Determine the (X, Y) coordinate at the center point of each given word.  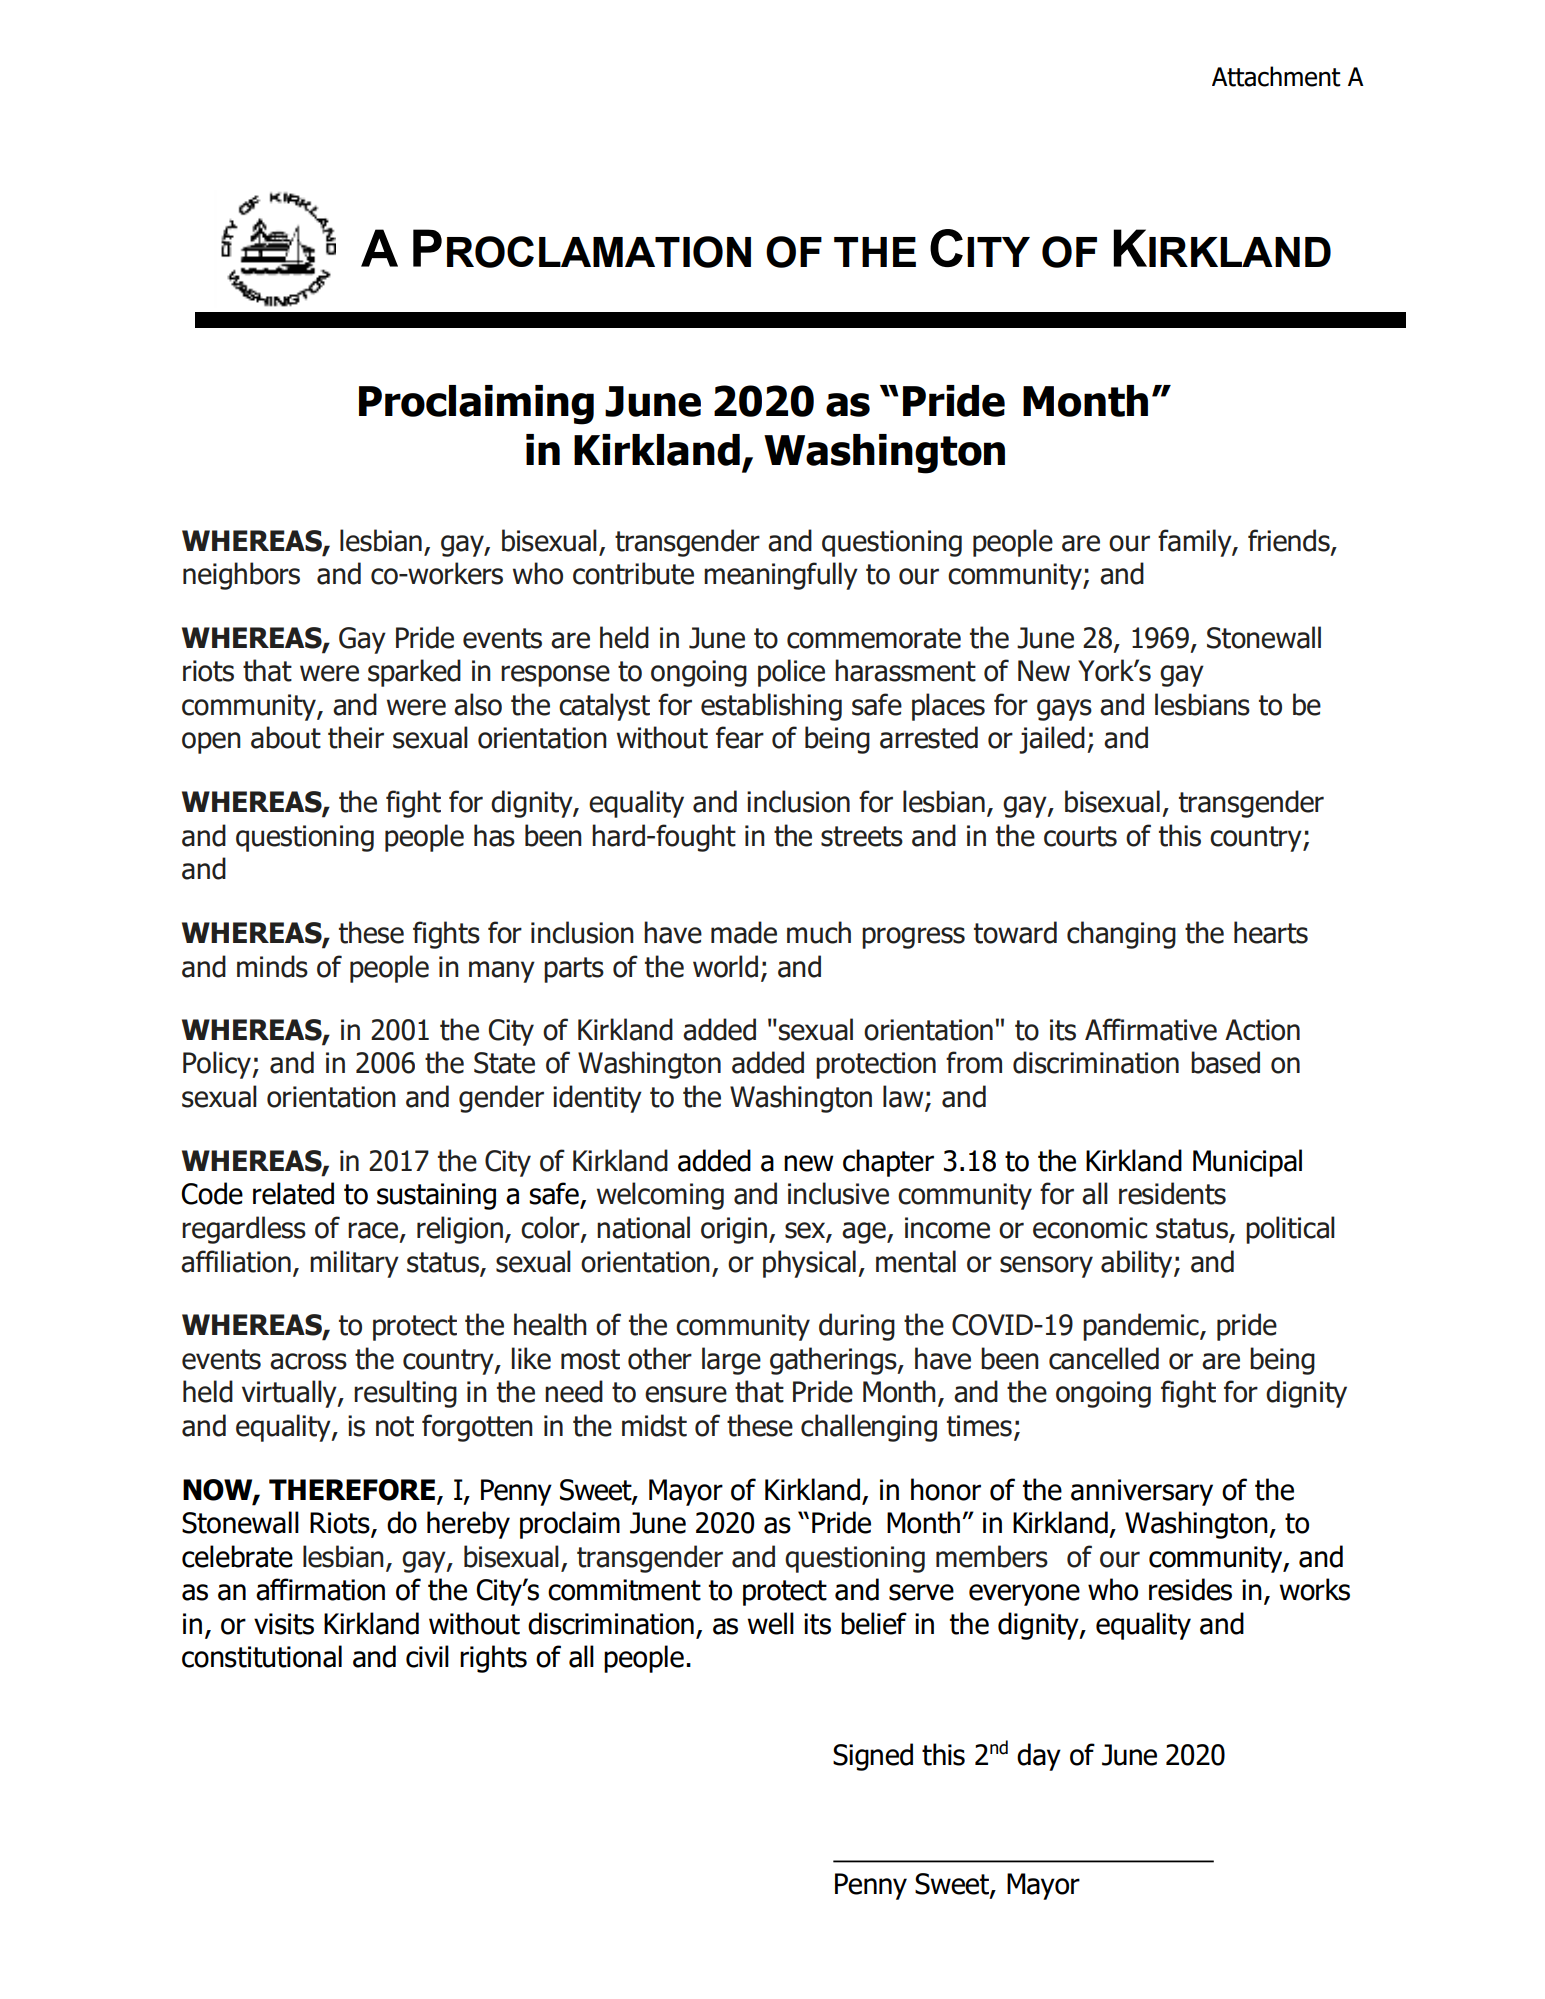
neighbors (241, 576)
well (770, 1623)
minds (272, 966)
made (744, 932)
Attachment (1276, 76)
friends (1290, 541)
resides (1190, 1589)
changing (1121, 935)
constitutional (262, 1656)
